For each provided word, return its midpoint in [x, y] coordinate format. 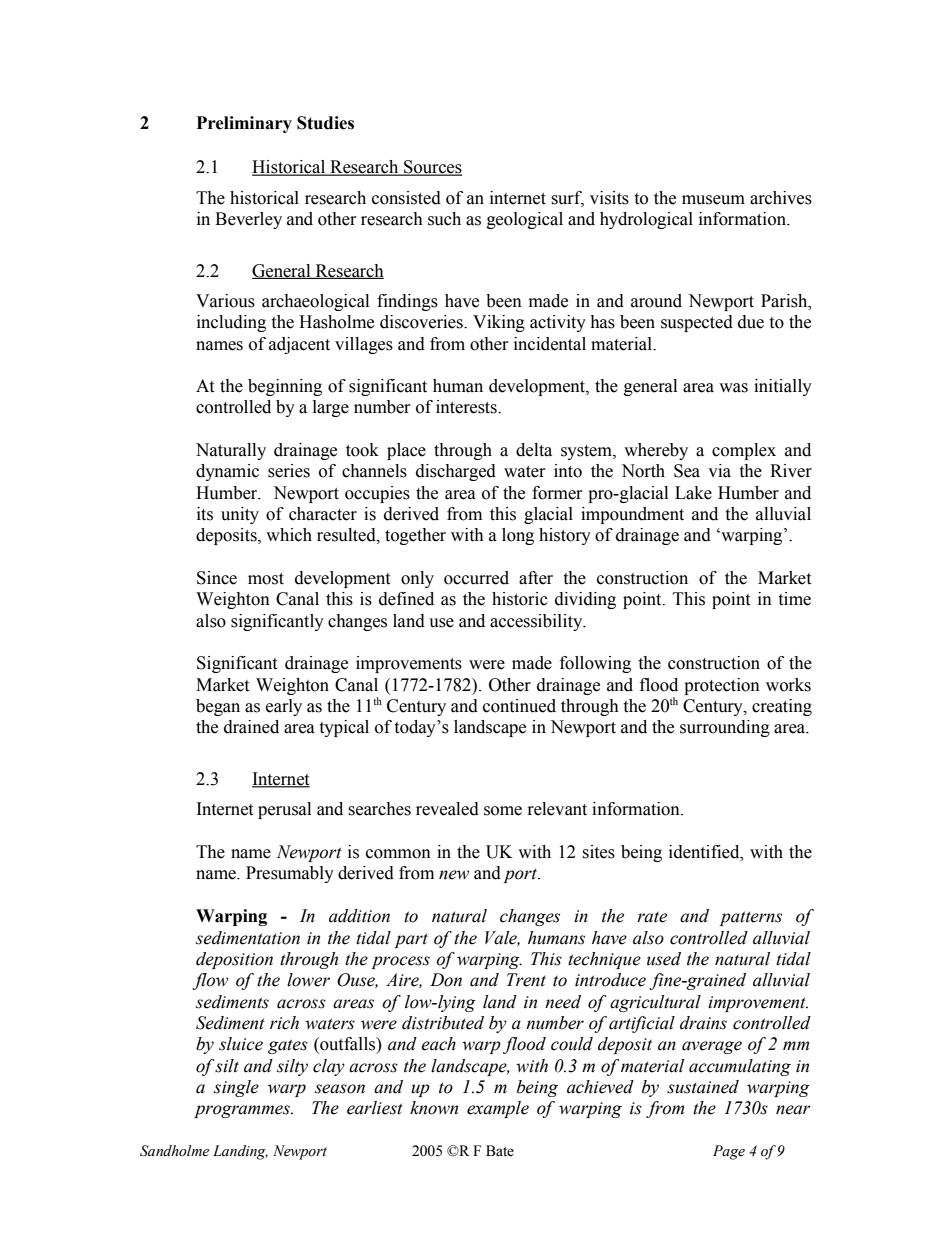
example [498, 1109]
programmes [243, 1111]
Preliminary [244, 124]
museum [713, 200]
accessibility [537, 622]
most [266, 579]
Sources [432, 168]
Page [729, 1152]
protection [722, 686]
